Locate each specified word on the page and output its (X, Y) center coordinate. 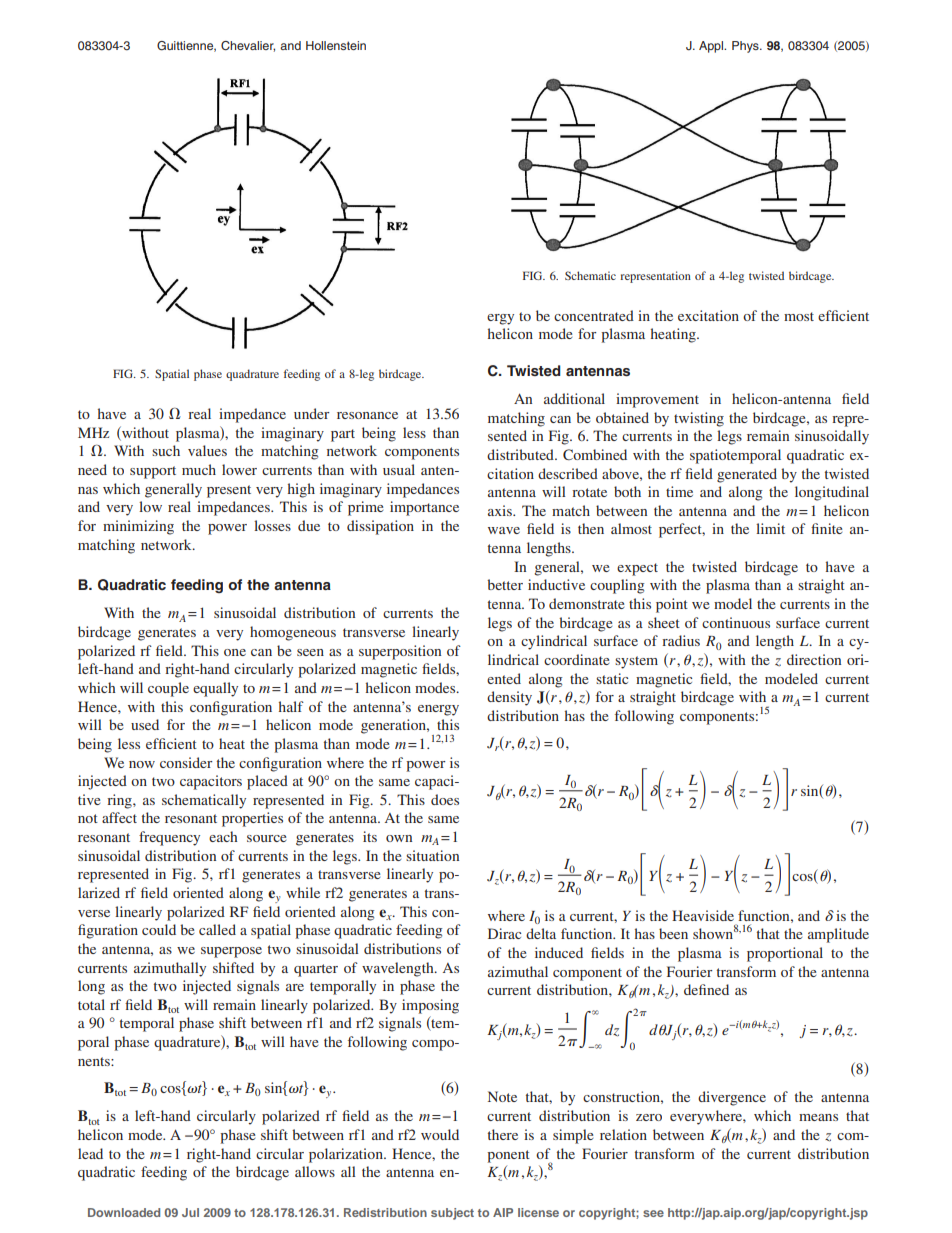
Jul (190, 1212)
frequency (169, 838)
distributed (521, 454)
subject (452, 1214)
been (673, 933)
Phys (746, 47)
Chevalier (248, 46)
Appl (712, 47)
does (445, 799)
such (166, 450)
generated (747, 475)
